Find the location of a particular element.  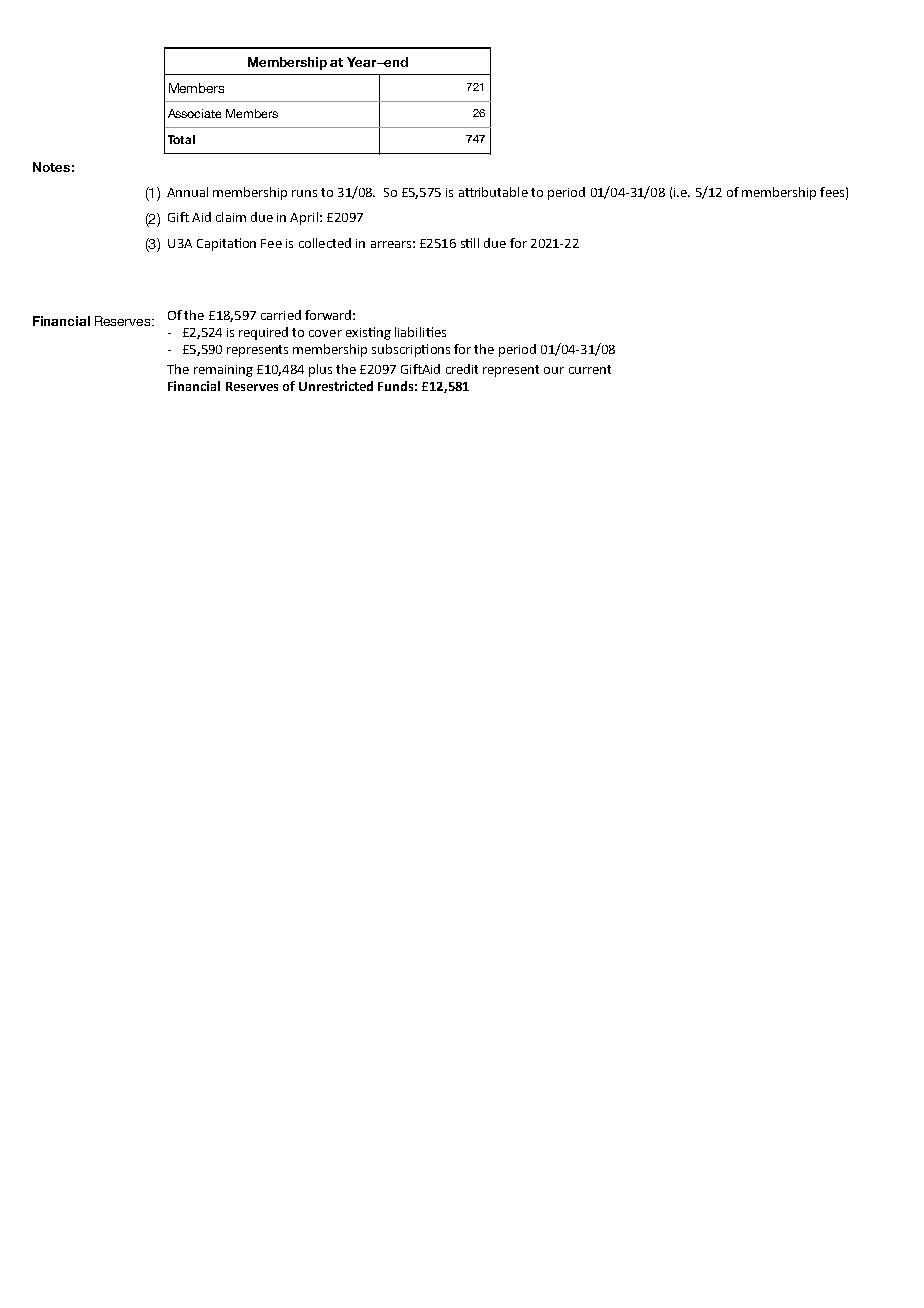

our is located at coordinates (554, 370).
